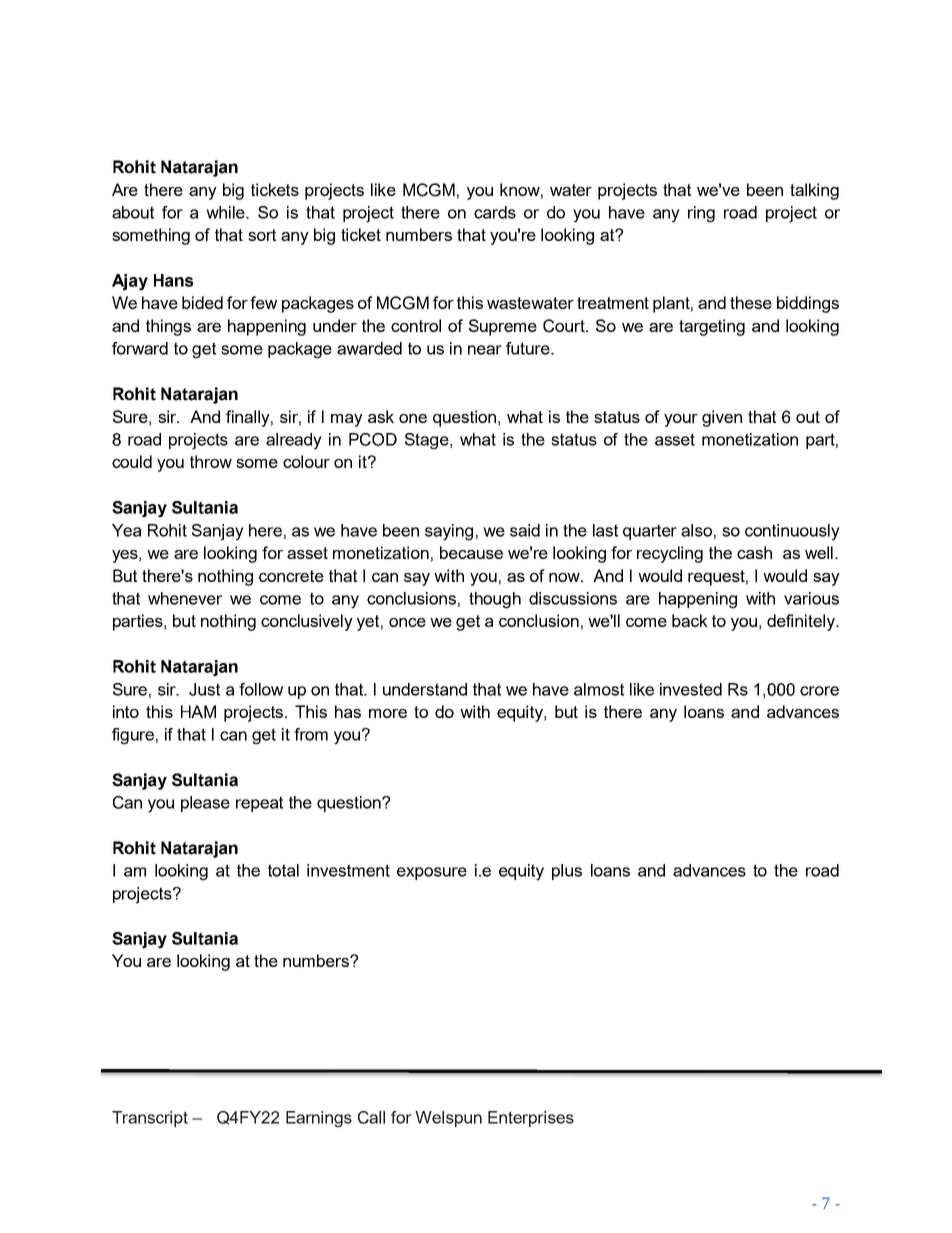 The image size is (952, 1233). What do you see at coordinates (495, 212) in the screenshot?
I see `cards` at bounding box center [495, 212].
